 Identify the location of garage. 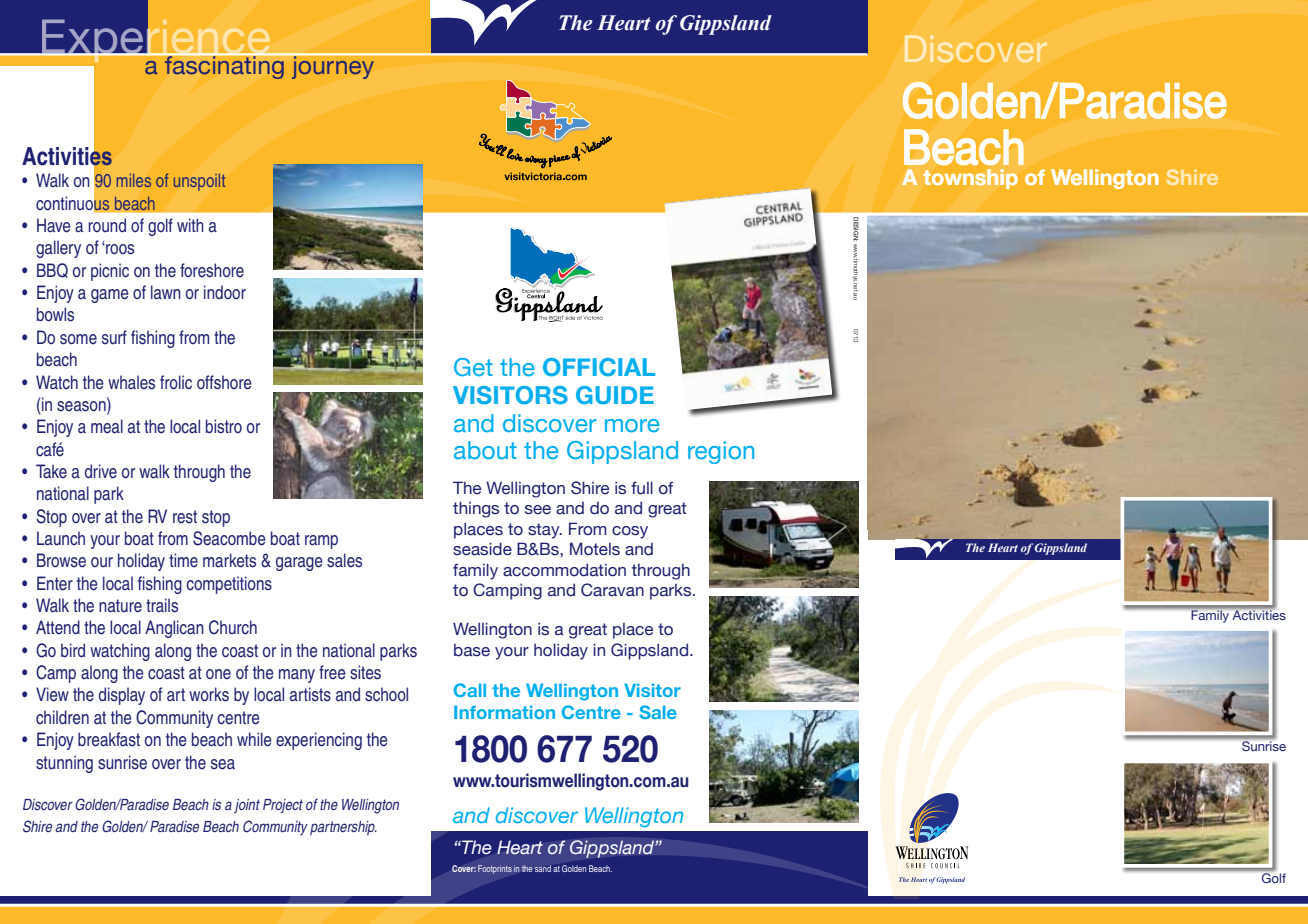
(299, 564).
